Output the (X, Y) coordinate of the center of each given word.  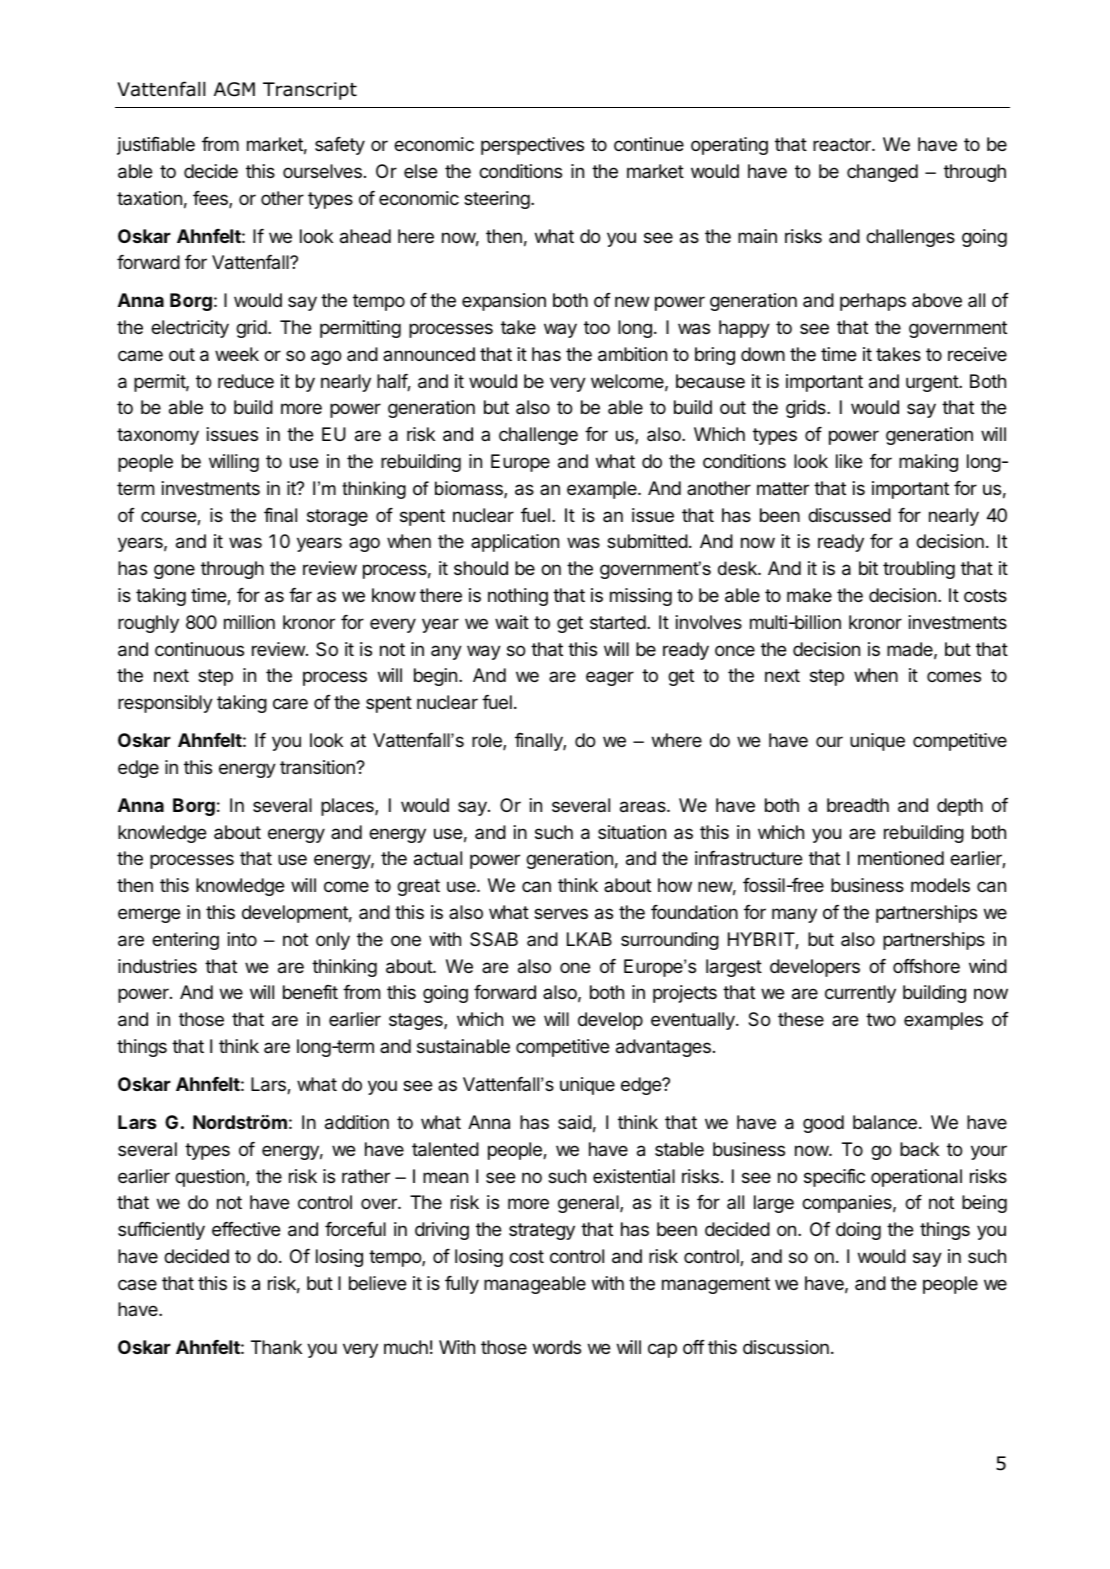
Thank (276, 1347)
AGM (234, 89)
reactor (843, 145)
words (557, 1347)
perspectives (532, 146)
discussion (786, 1347)
